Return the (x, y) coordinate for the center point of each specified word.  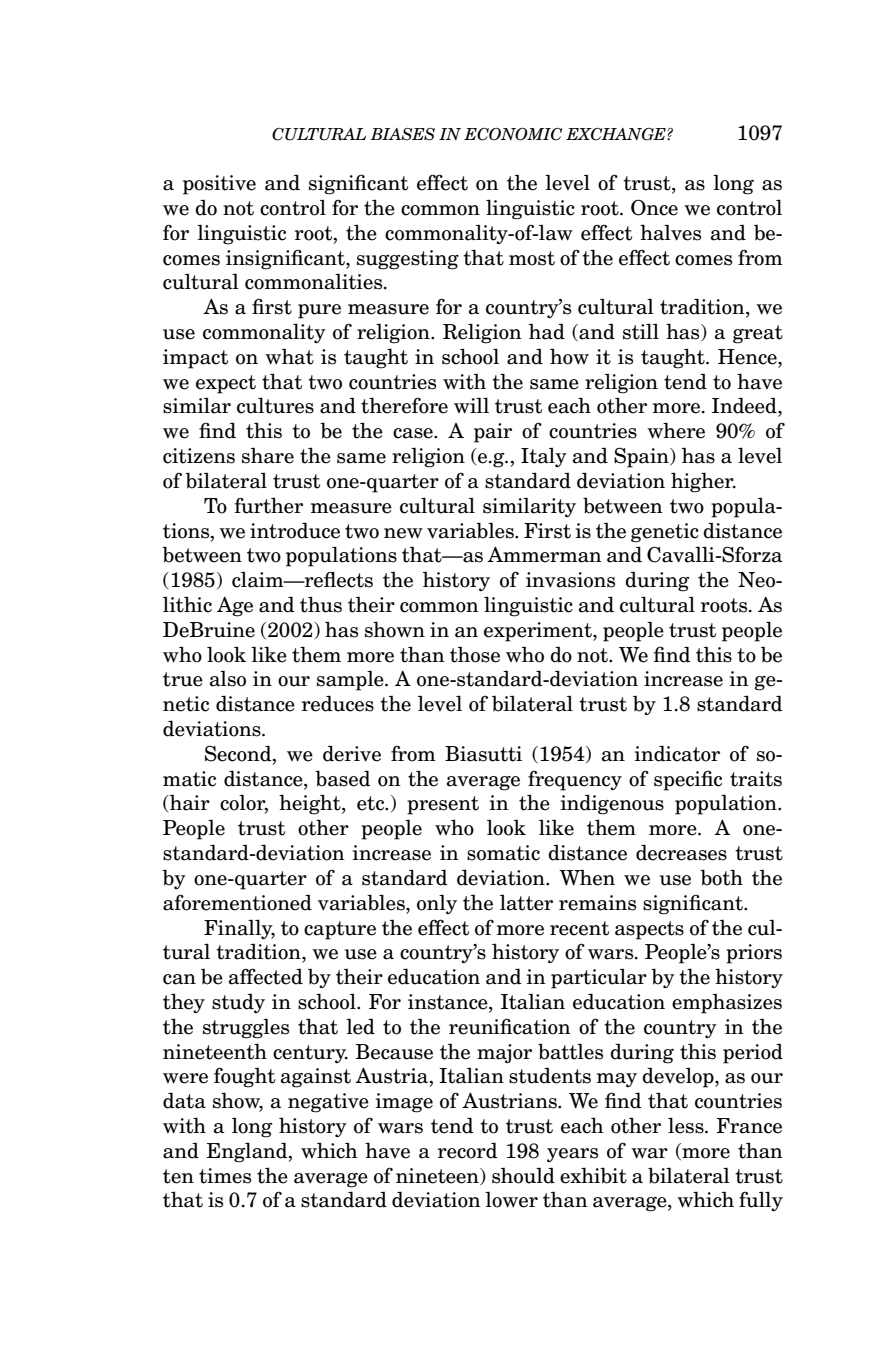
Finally (239, 929)
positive (219, 185)
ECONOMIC (513, 134)
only (437, 904)
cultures (275, 405)
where (676, 430)
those (475, 655)
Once (654, 207)
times (225, 1176)
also (228, 678)
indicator (677, 753)
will (471, 405)
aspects (649, 930)
